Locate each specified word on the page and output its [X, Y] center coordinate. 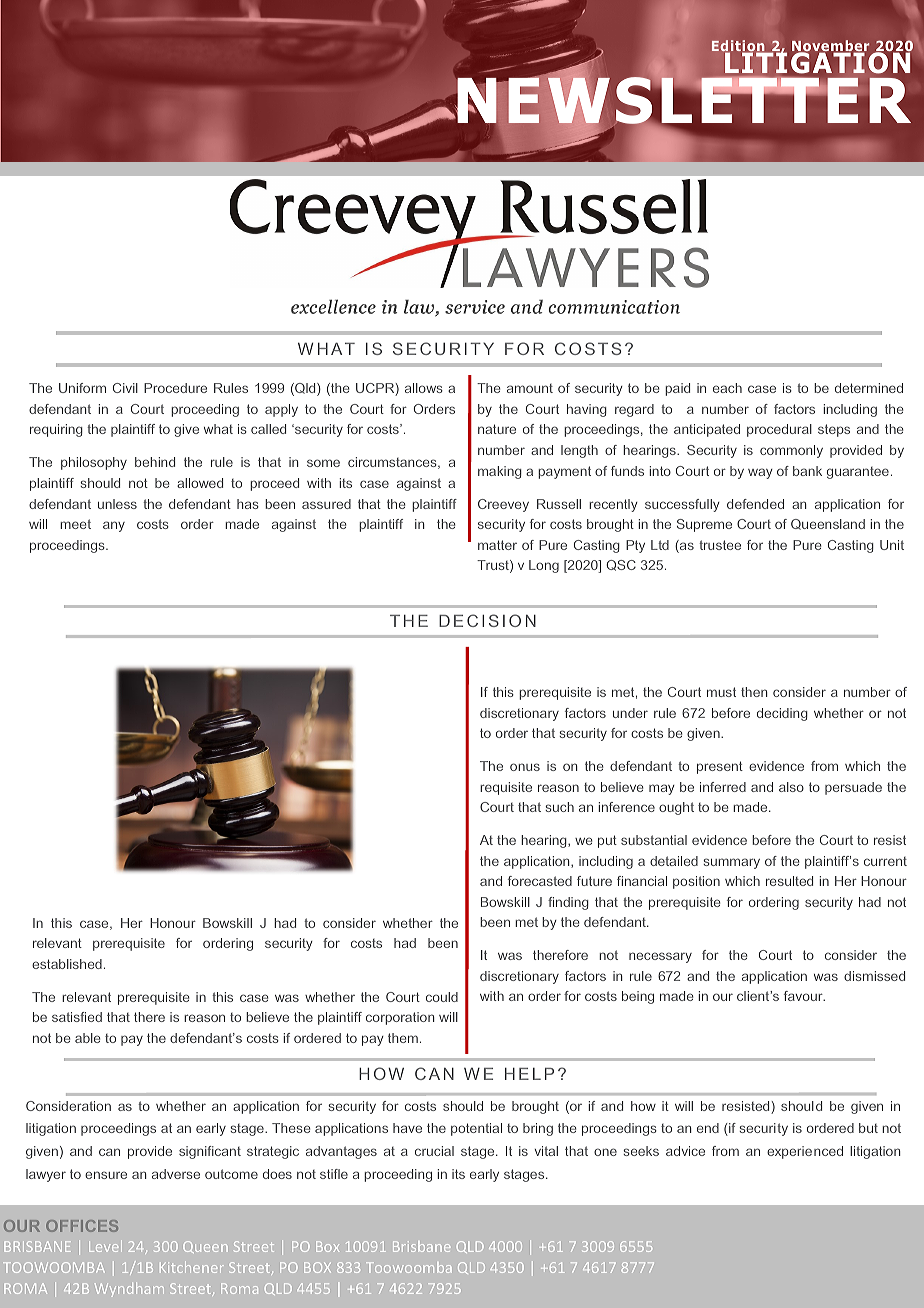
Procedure [175, 388]
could [442, 997]
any [114, 526]
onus [525, 767]
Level [105, 1246]
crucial [434, 1151]
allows [424, 388]
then [754, 692]
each [727, 388]
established [67, 964]
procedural [779, 430]
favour [804, 996]
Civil [125, 388]
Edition [739, 47]
